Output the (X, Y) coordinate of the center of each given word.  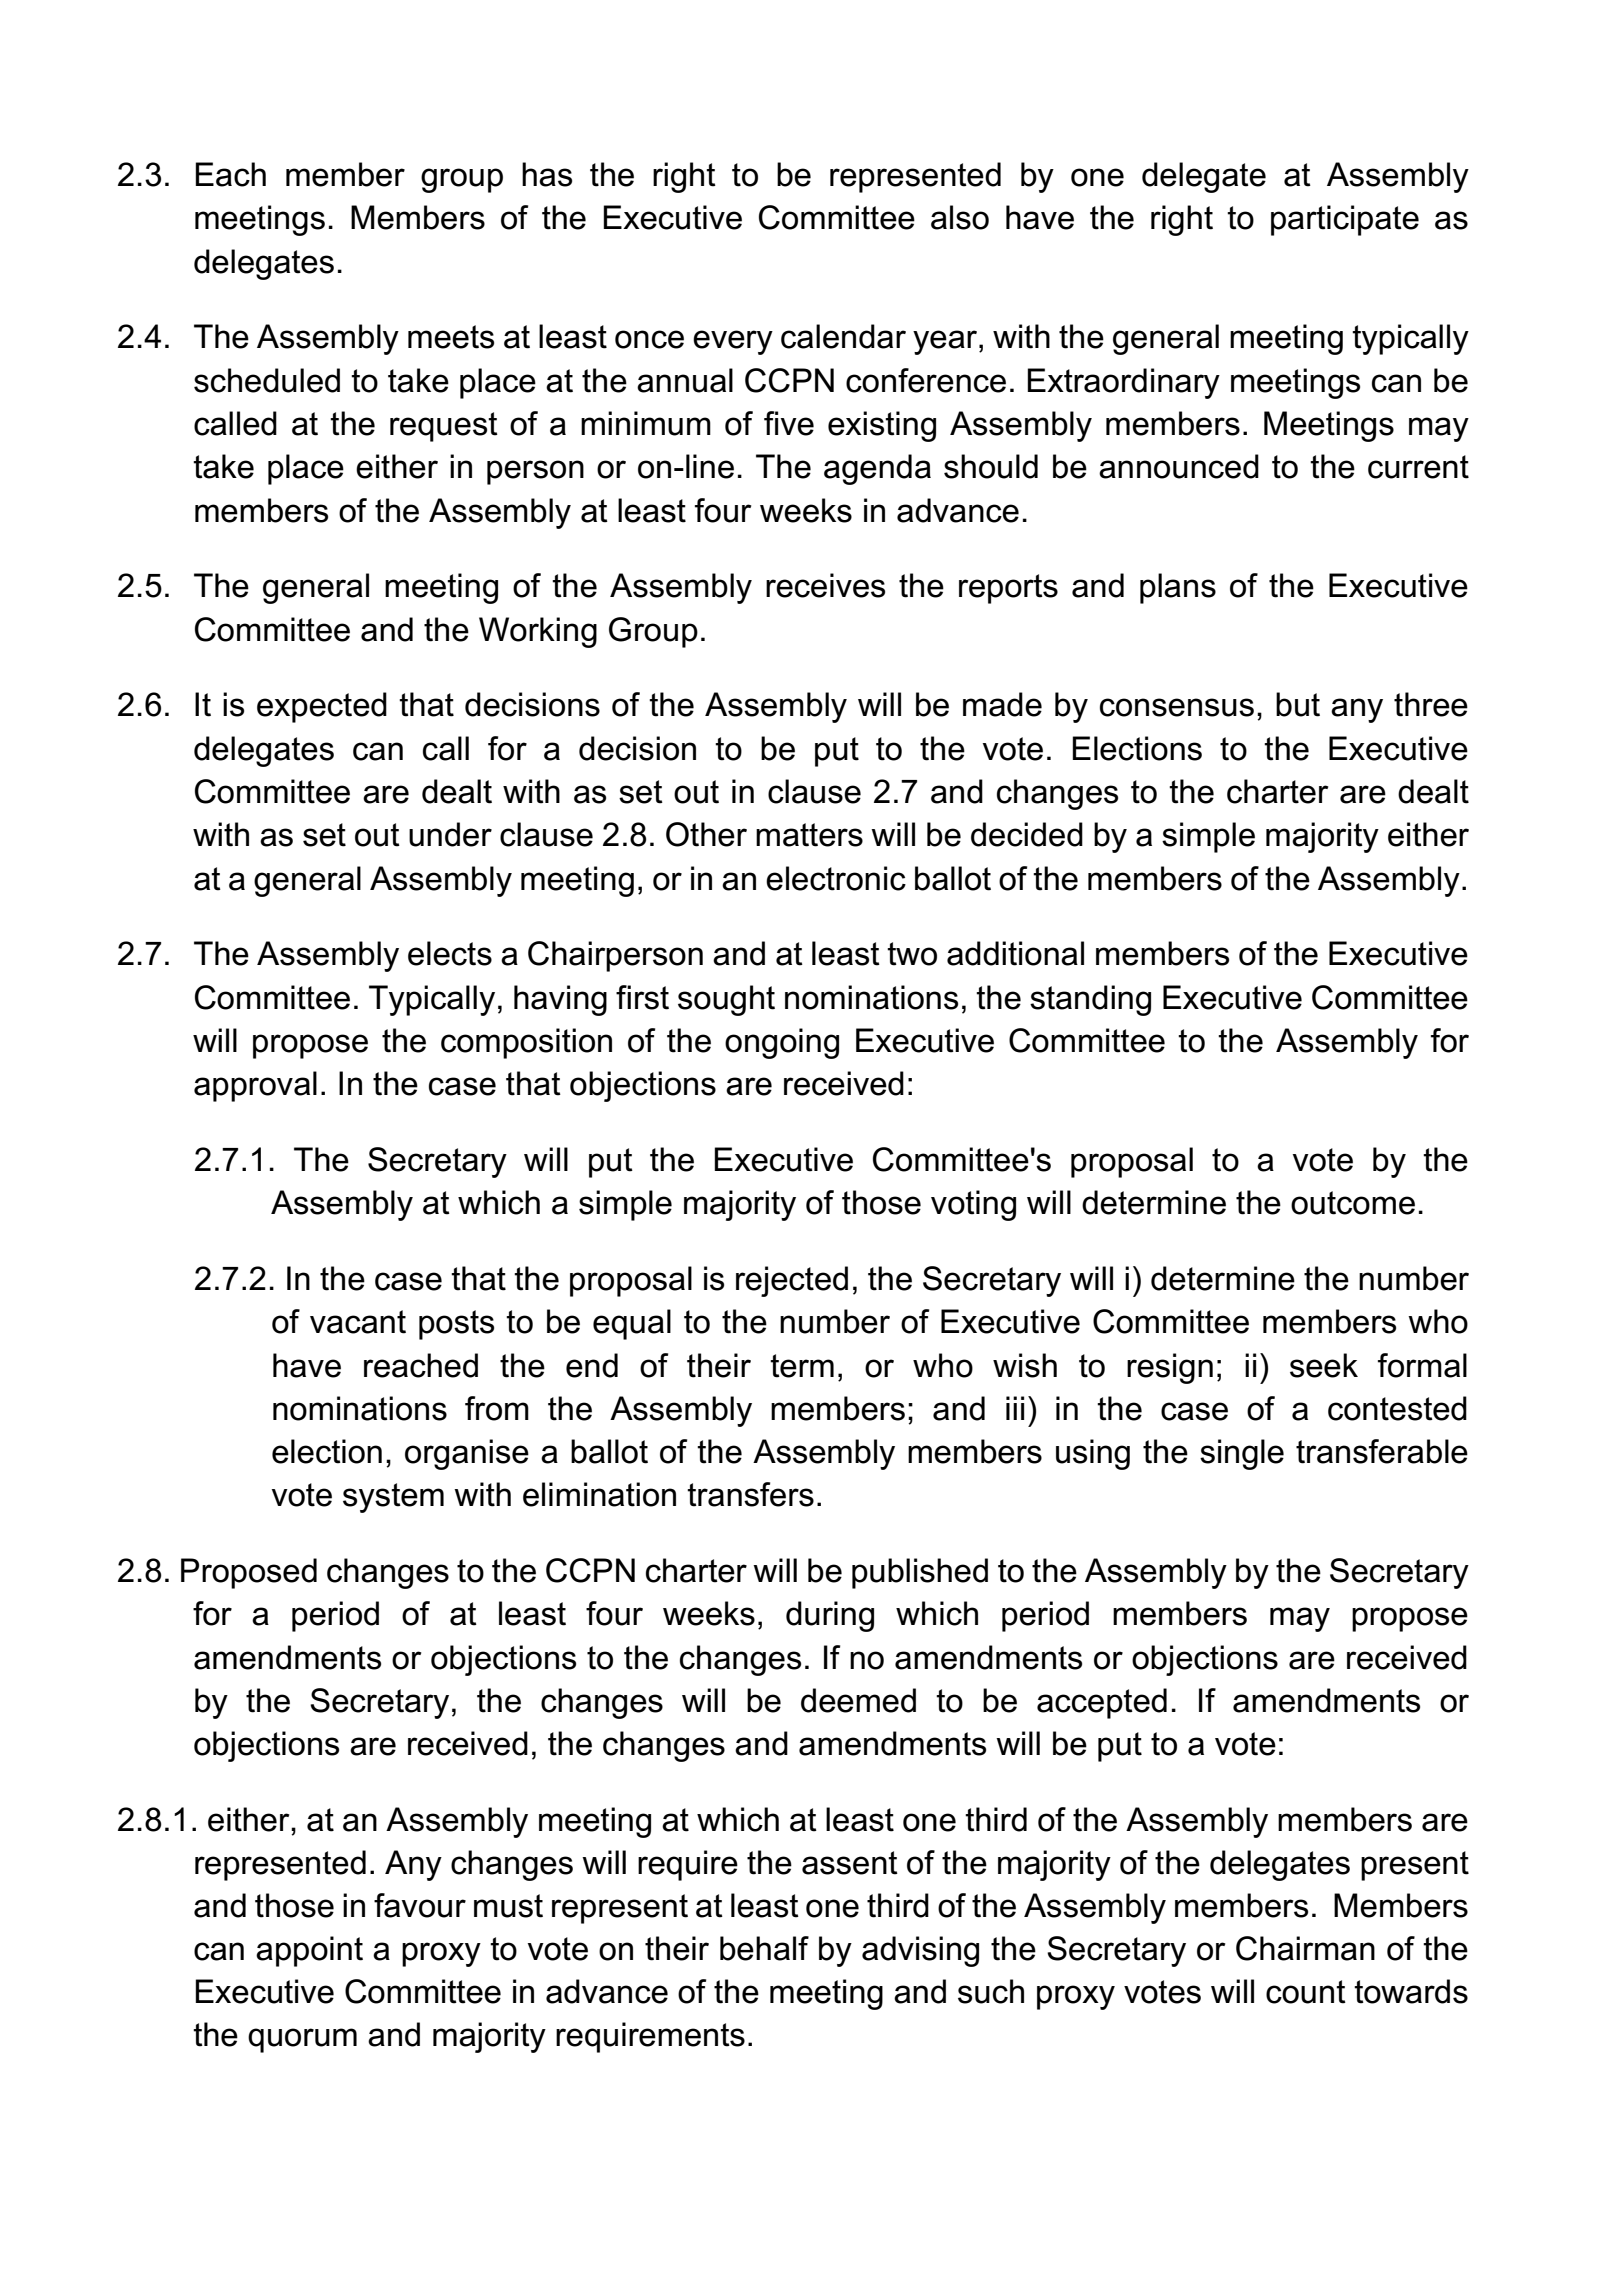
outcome (1353, 1203)
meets (451, 337)
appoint (309, 1951)
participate (1345, 220)
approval (255, 1086)
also (960, 217)
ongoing (782, 1043)
